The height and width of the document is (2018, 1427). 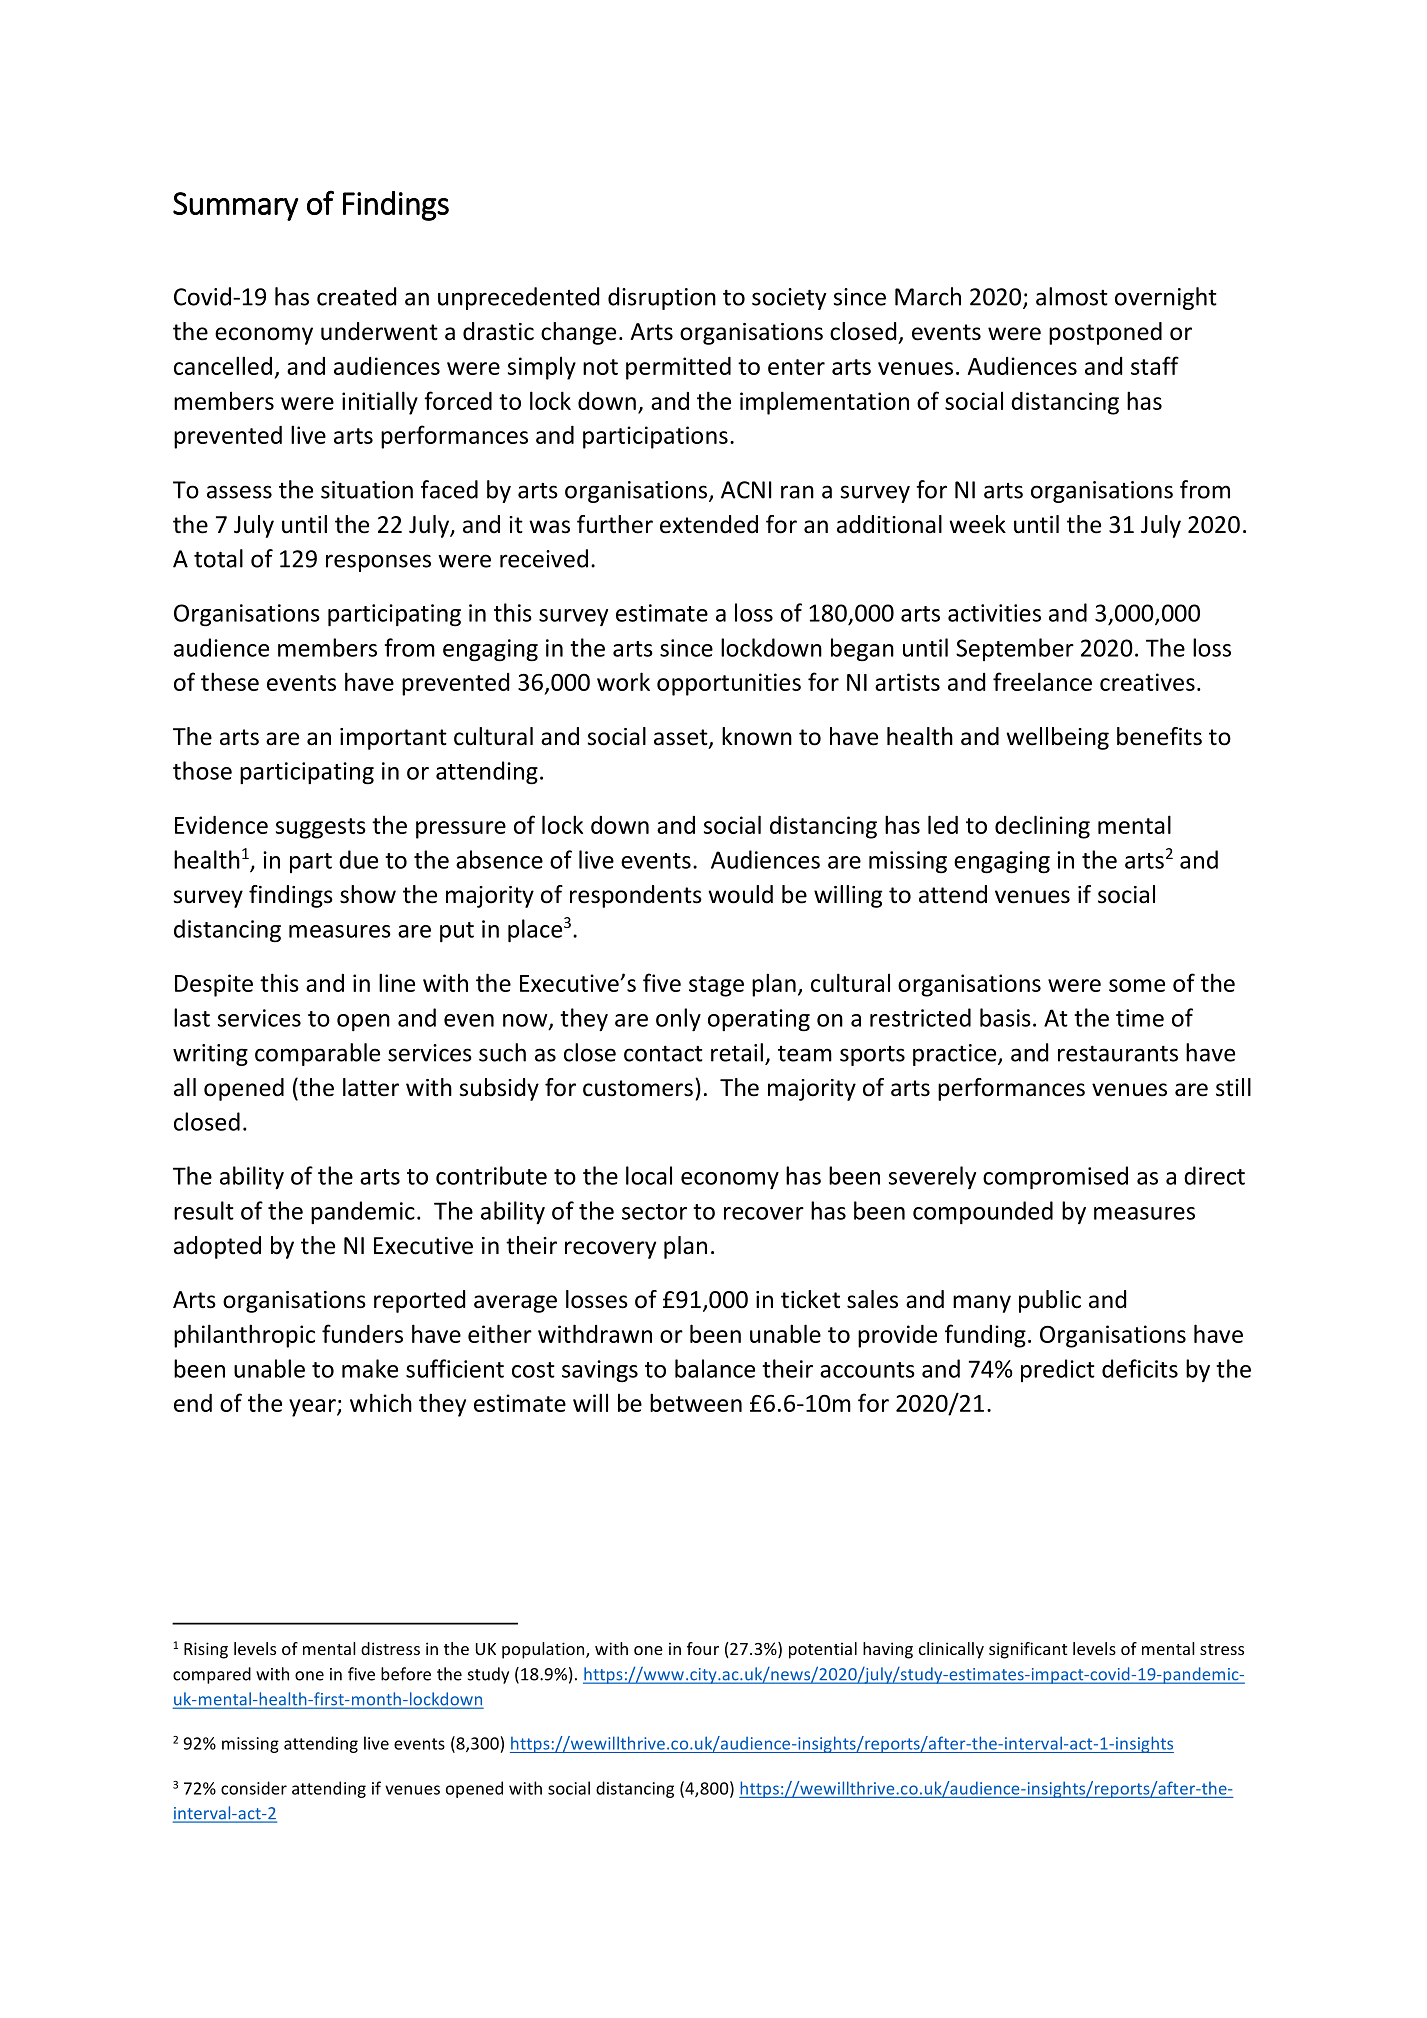 I want to click on extended, so click(x=709, y=524).
